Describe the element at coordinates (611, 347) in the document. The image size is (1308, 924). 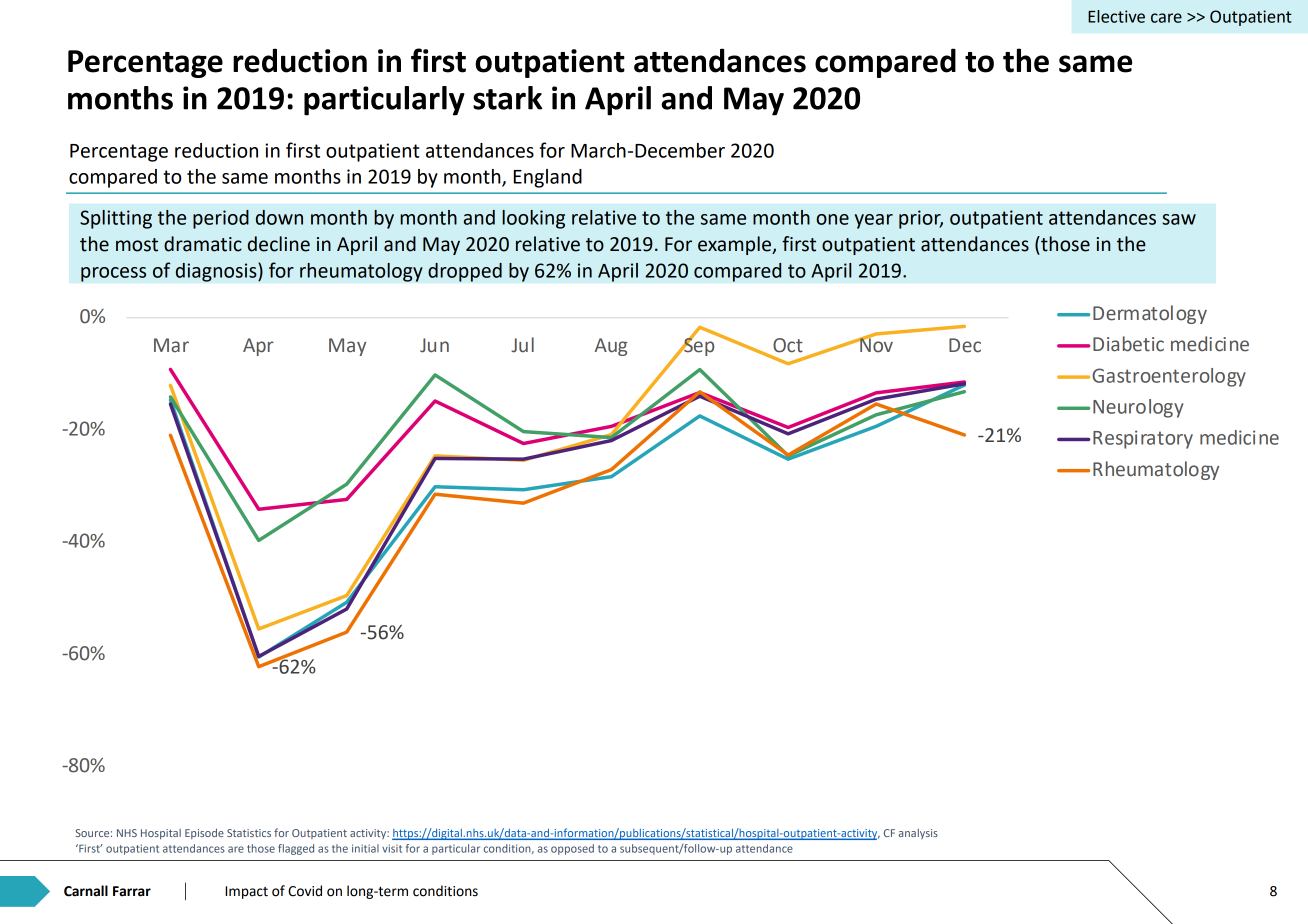
I see `Aug` at that location.
